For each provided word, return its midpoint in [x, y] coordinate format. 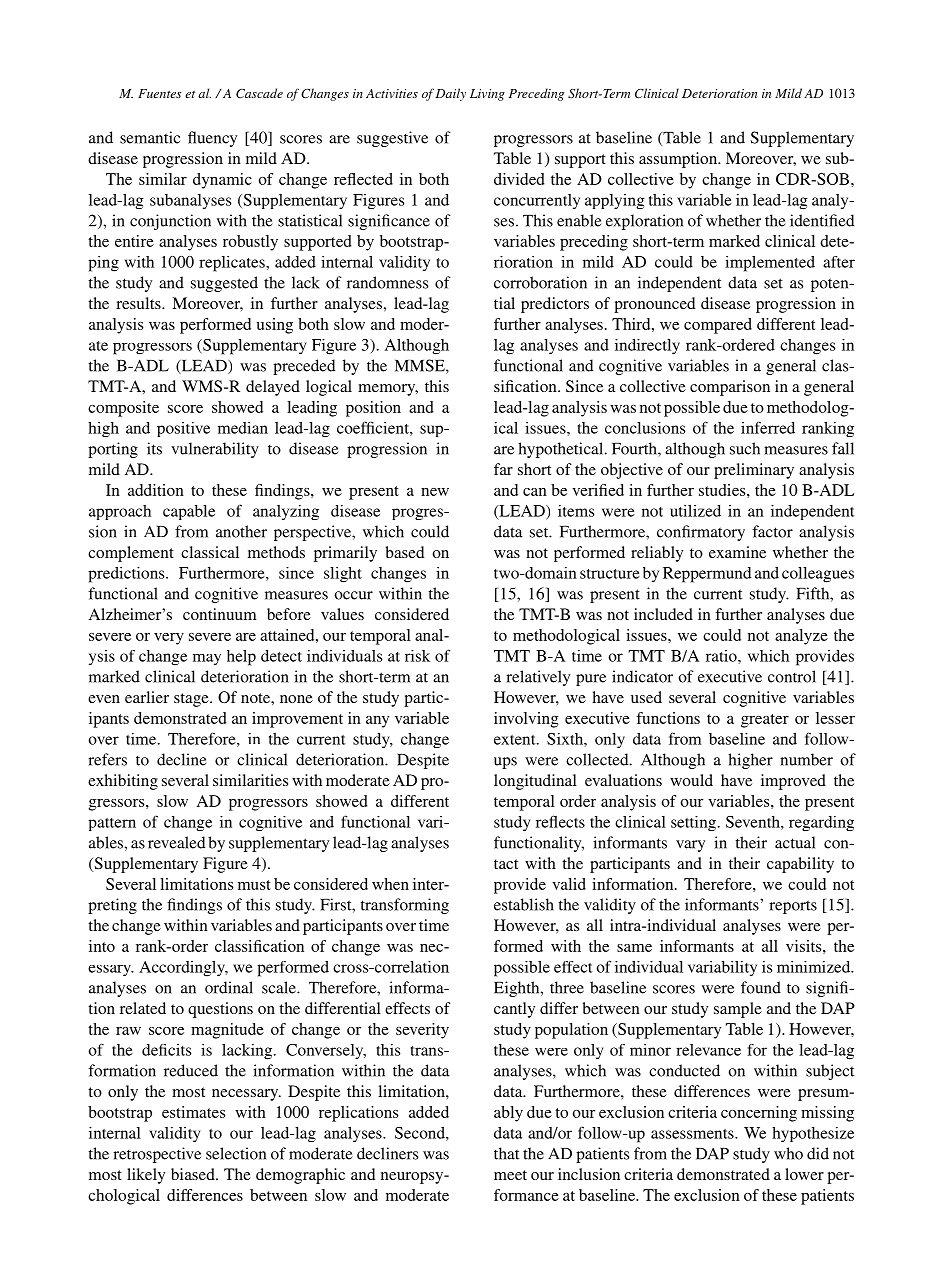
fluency [212, 139]
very [169, 639]
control [792, 676]
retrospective [157, 1155]
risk [417, 656]
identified [822, 220]
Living [487, 95]
